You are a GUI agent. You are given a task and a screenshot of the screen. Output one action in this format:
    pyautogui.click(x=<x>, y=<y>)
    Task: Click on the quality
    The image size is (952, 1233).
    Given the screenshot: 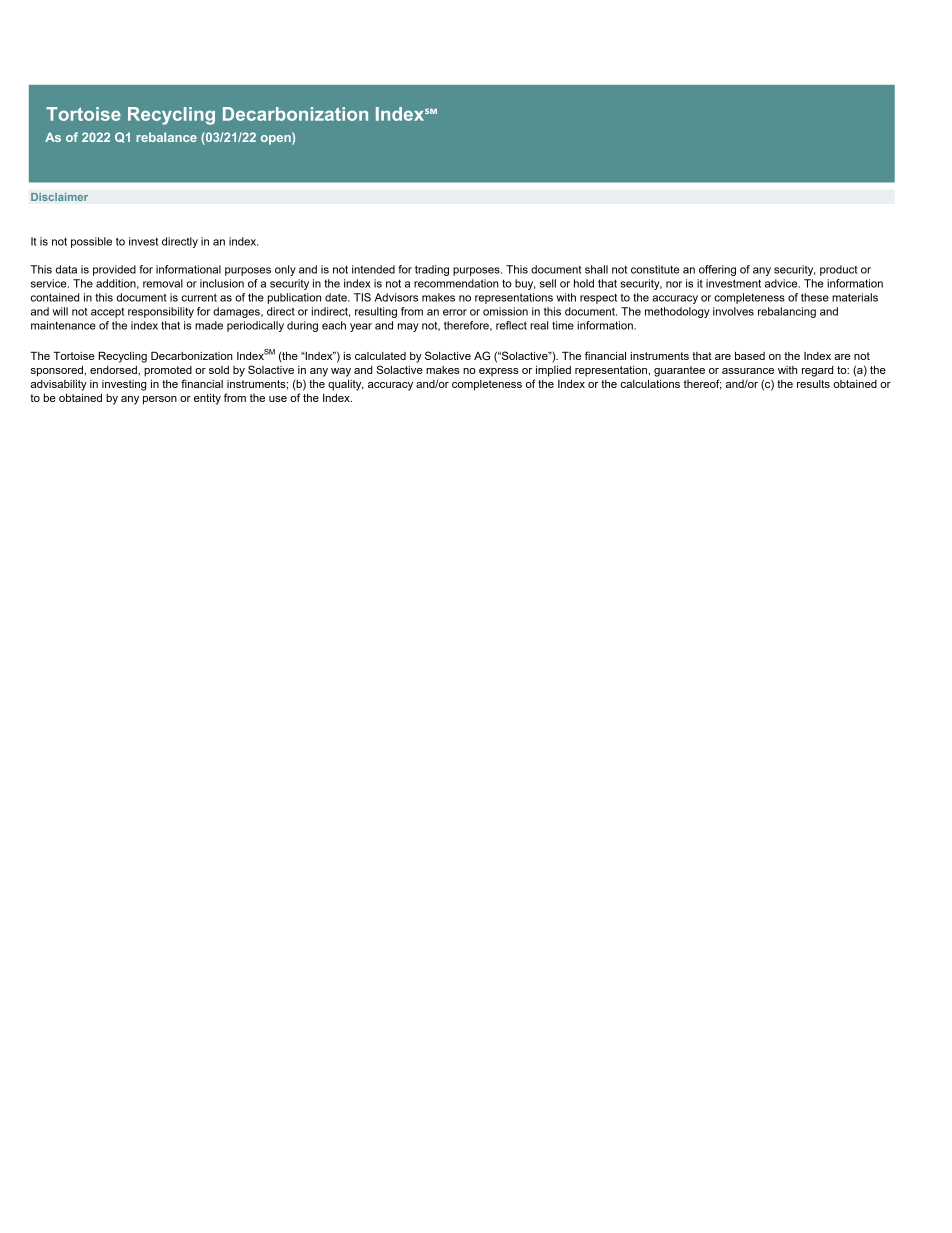 What is the action you would take?
    pyautogui.click(x=346, y=385)
